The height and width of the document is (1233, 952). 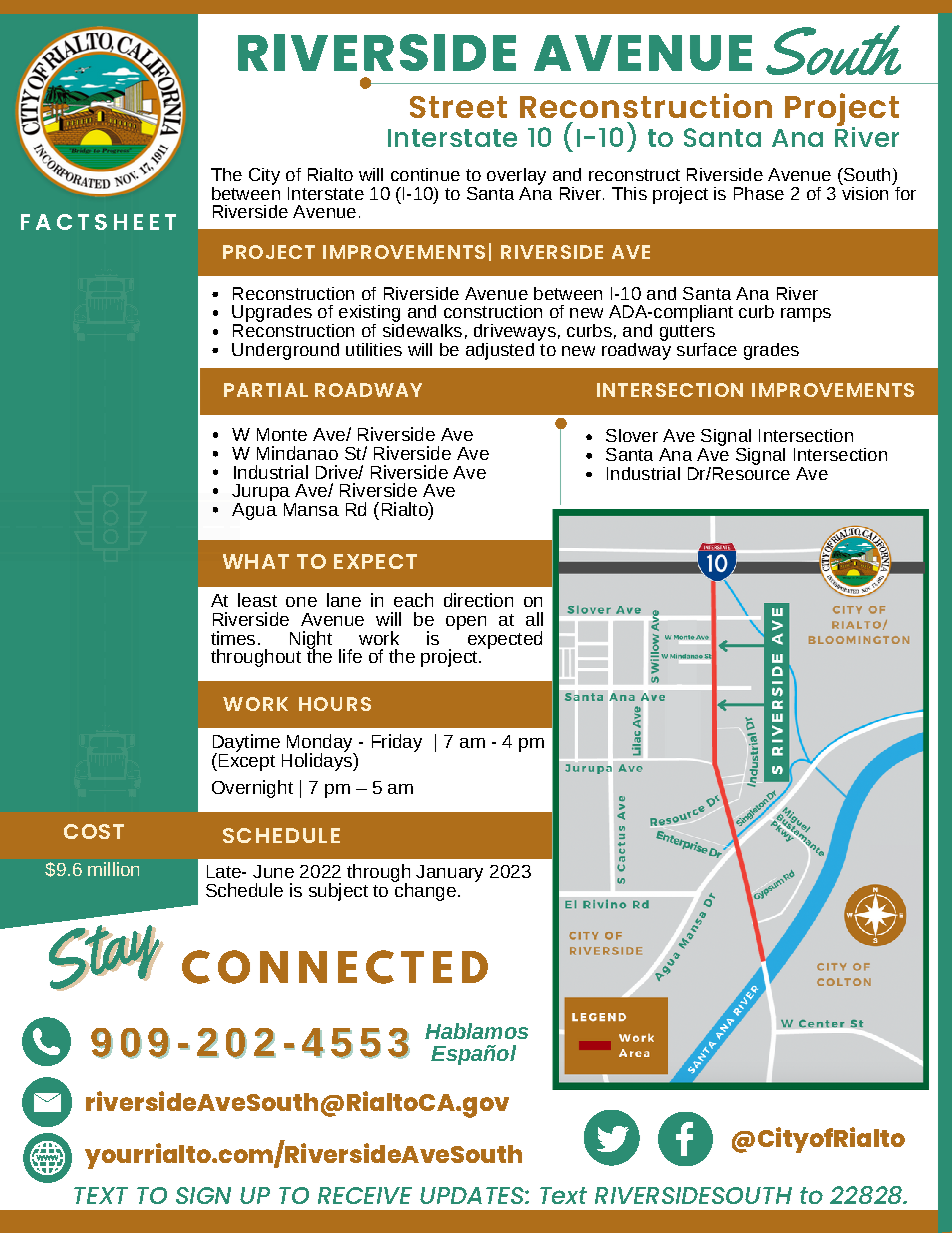 What do you see at coordinates (500, 351) in the document?
I see `adjusted` at bounding box center [500, 351].
